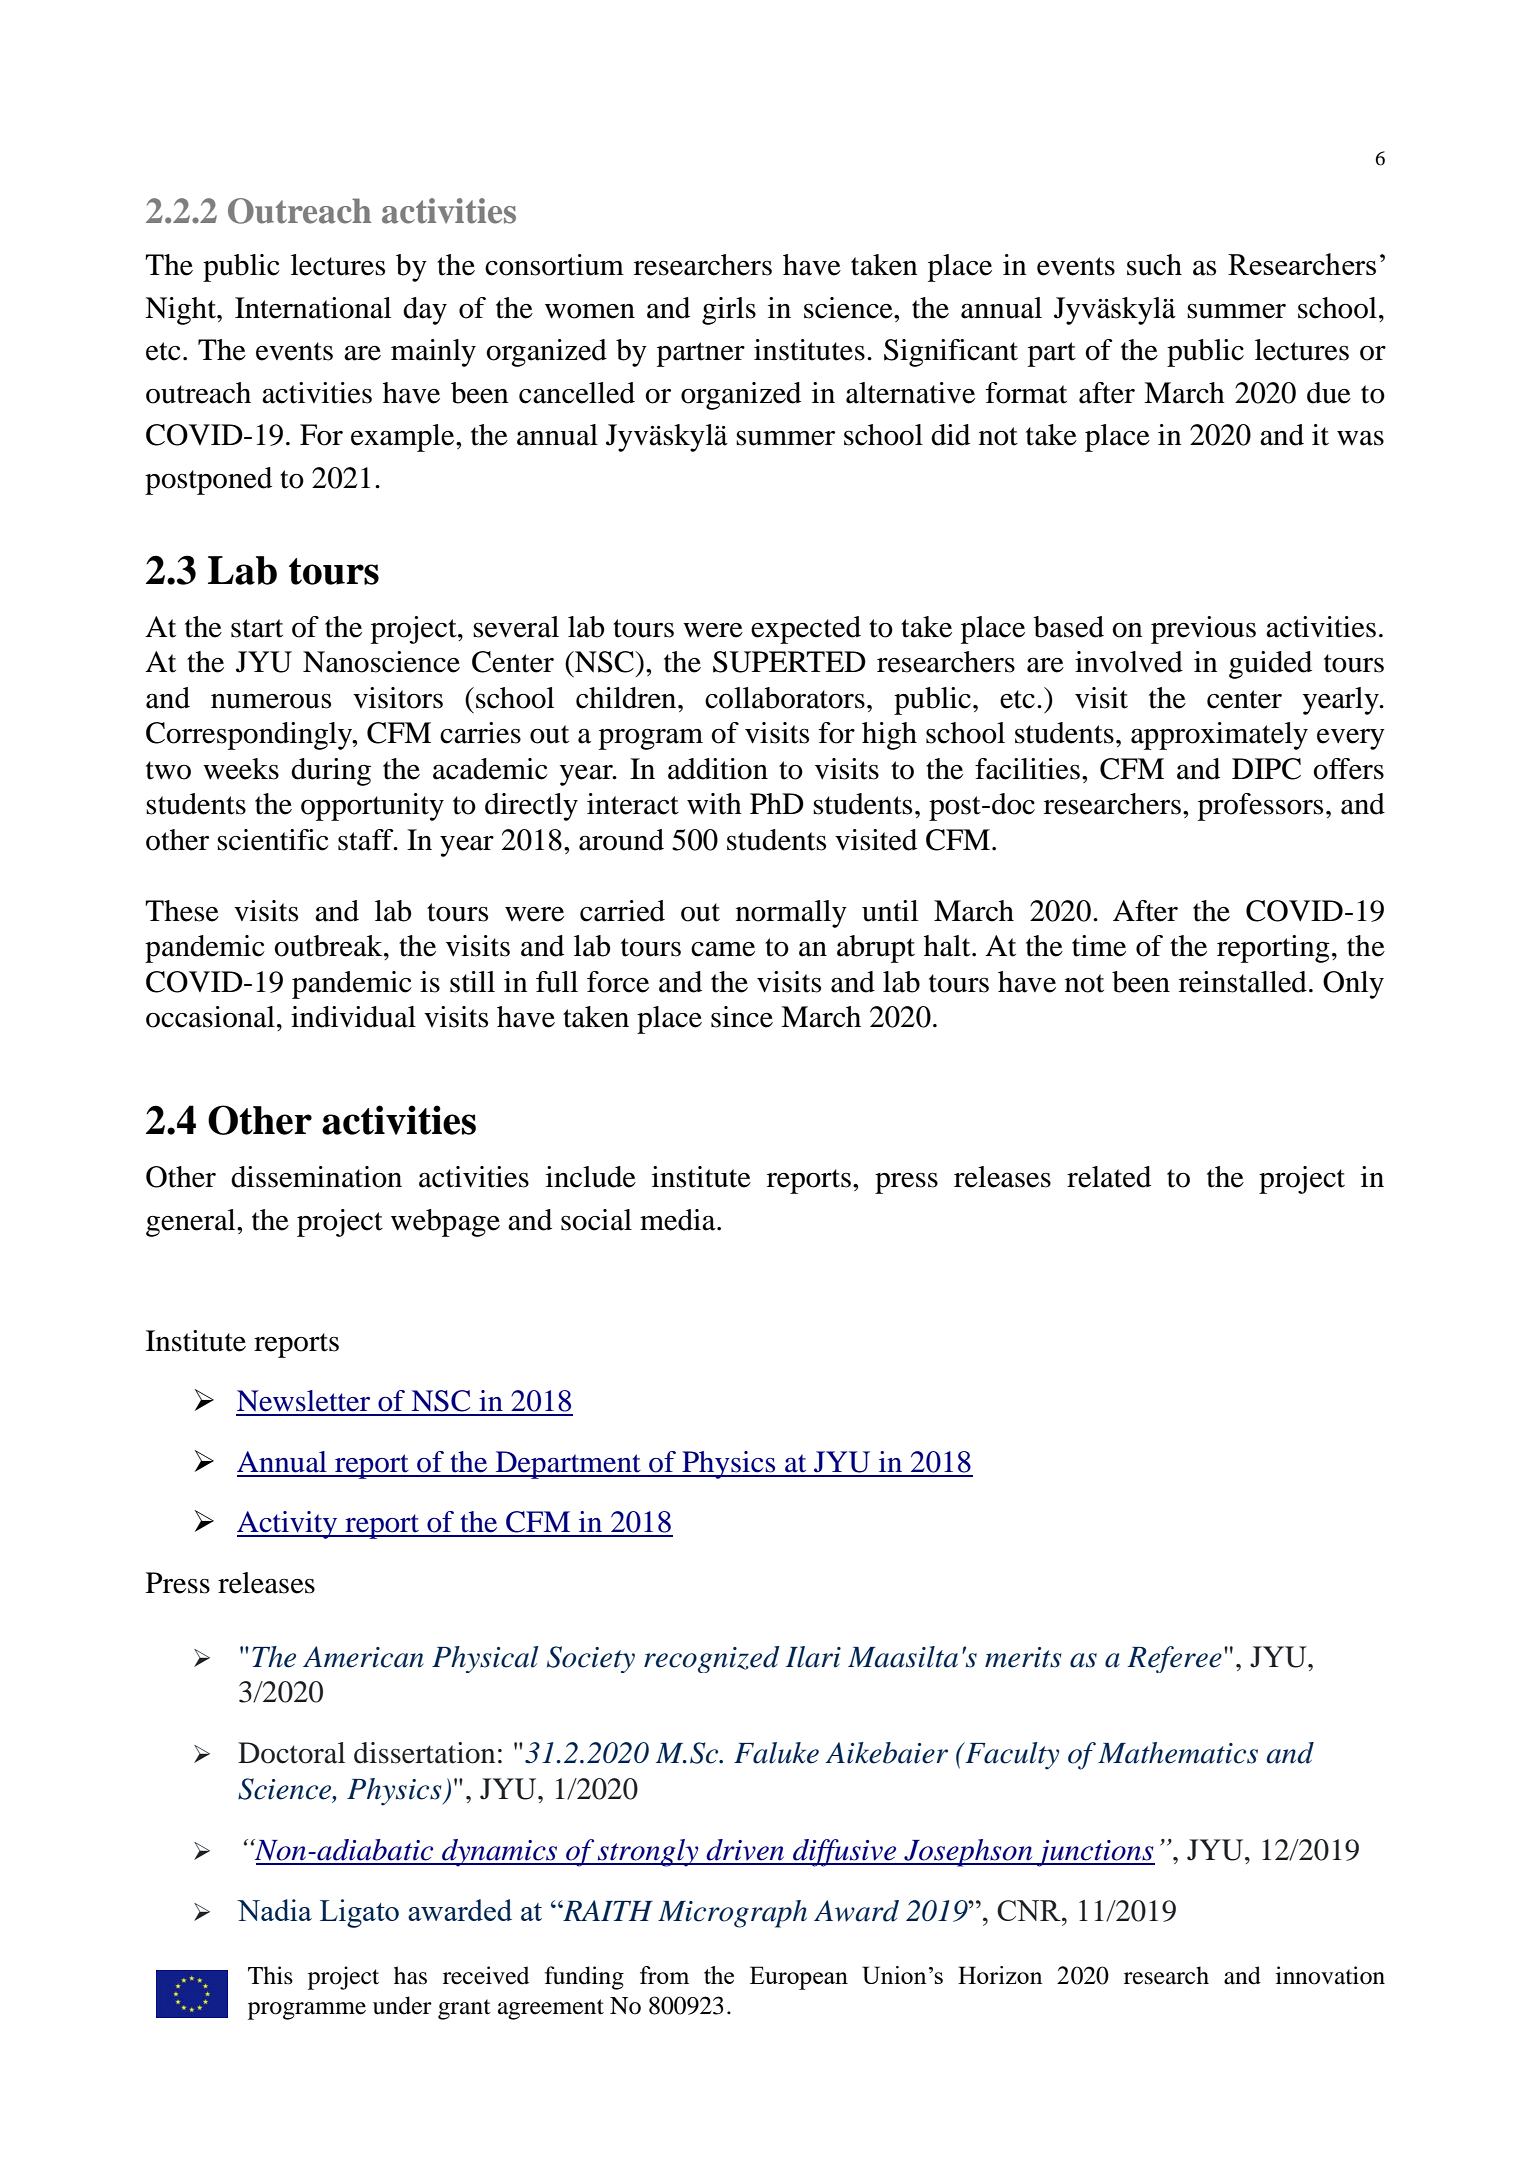  What do you see at coordinates (799, 1978) in the page?
I see `European` at bounding box center [799, 1978].
